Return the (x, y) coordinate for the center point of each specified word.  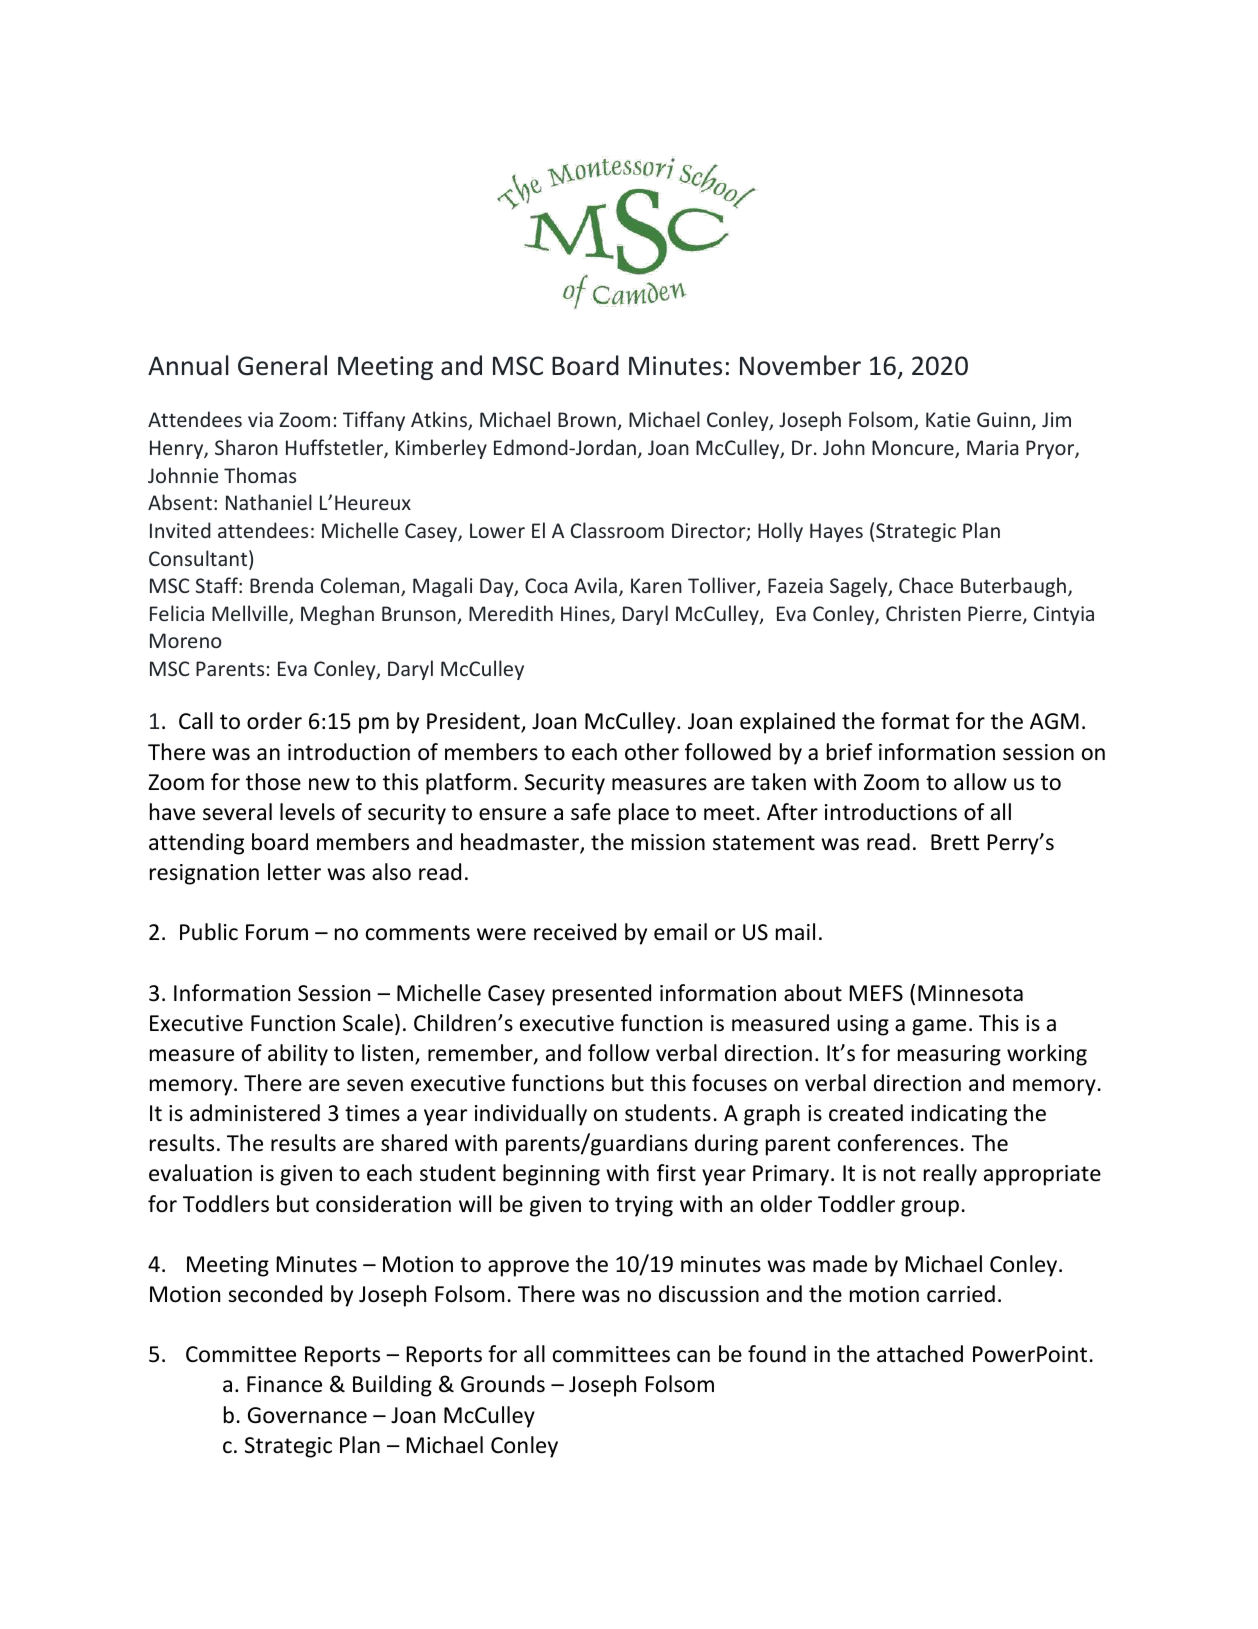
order (274, 721)
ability (298, 1055)
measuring (949, 1055)
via (260, 419)
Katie (948, 419)
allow (980, 782)
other (652, 752)
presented (602, 995)
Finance (284, 1384)
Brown (588, 421)
